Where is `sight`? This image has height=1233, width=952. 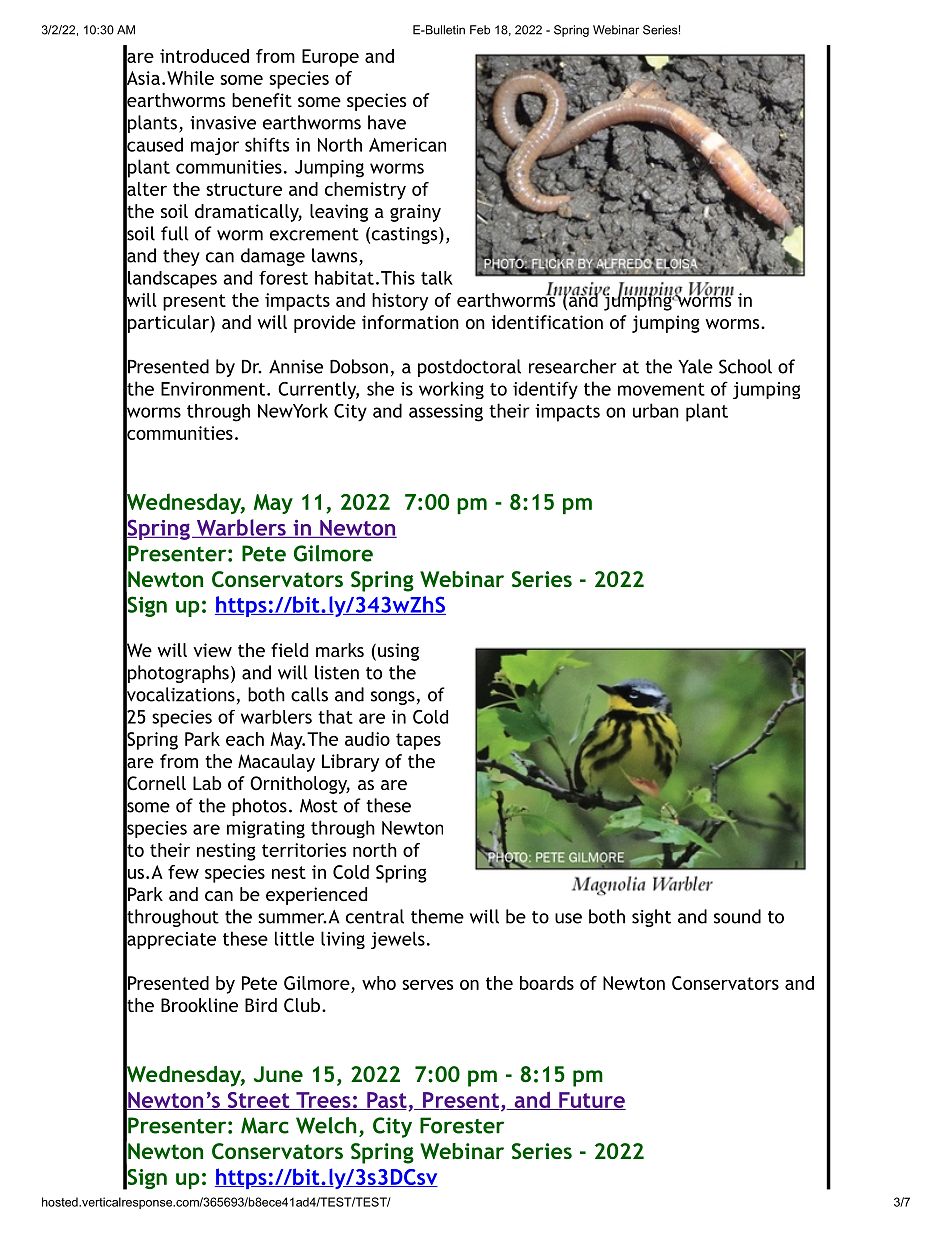 sight is located at coordinates (651, 918).
